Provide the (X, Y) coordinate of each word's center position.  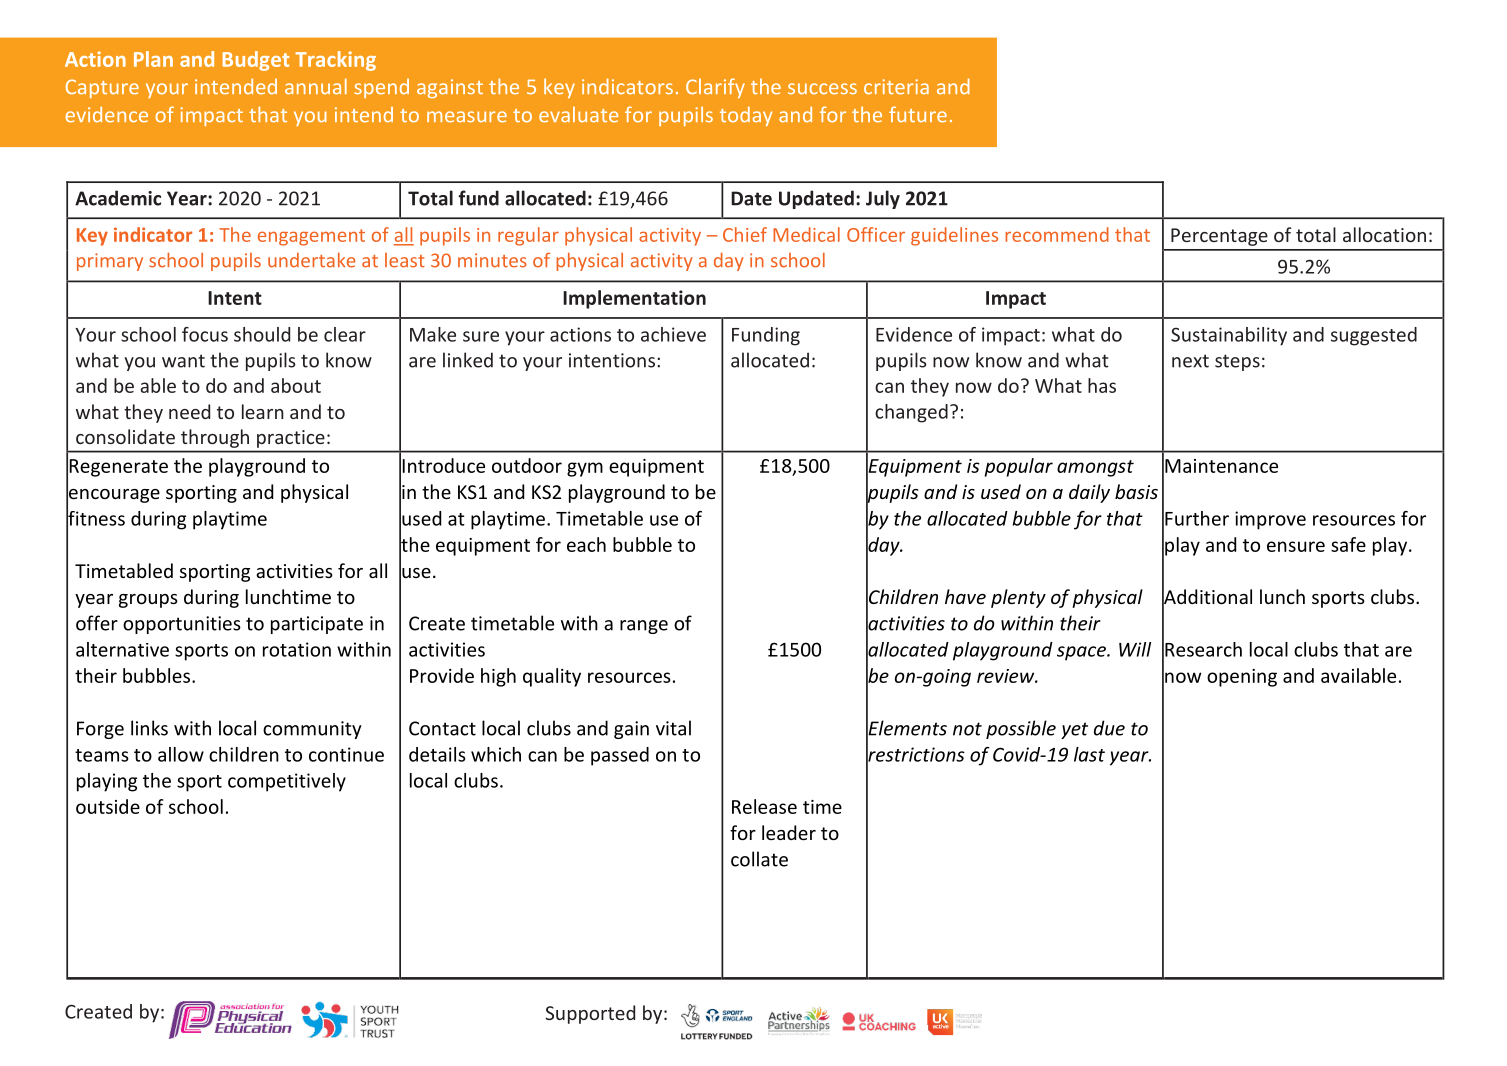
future (918, 114)
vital (673, 728)
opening (1242, 678)
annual (316, 86)
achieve (673, 334)
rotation (297, 649)
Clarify (715, 88)
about (296, 385)
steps (1237, 362)
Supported (590, 1014)
